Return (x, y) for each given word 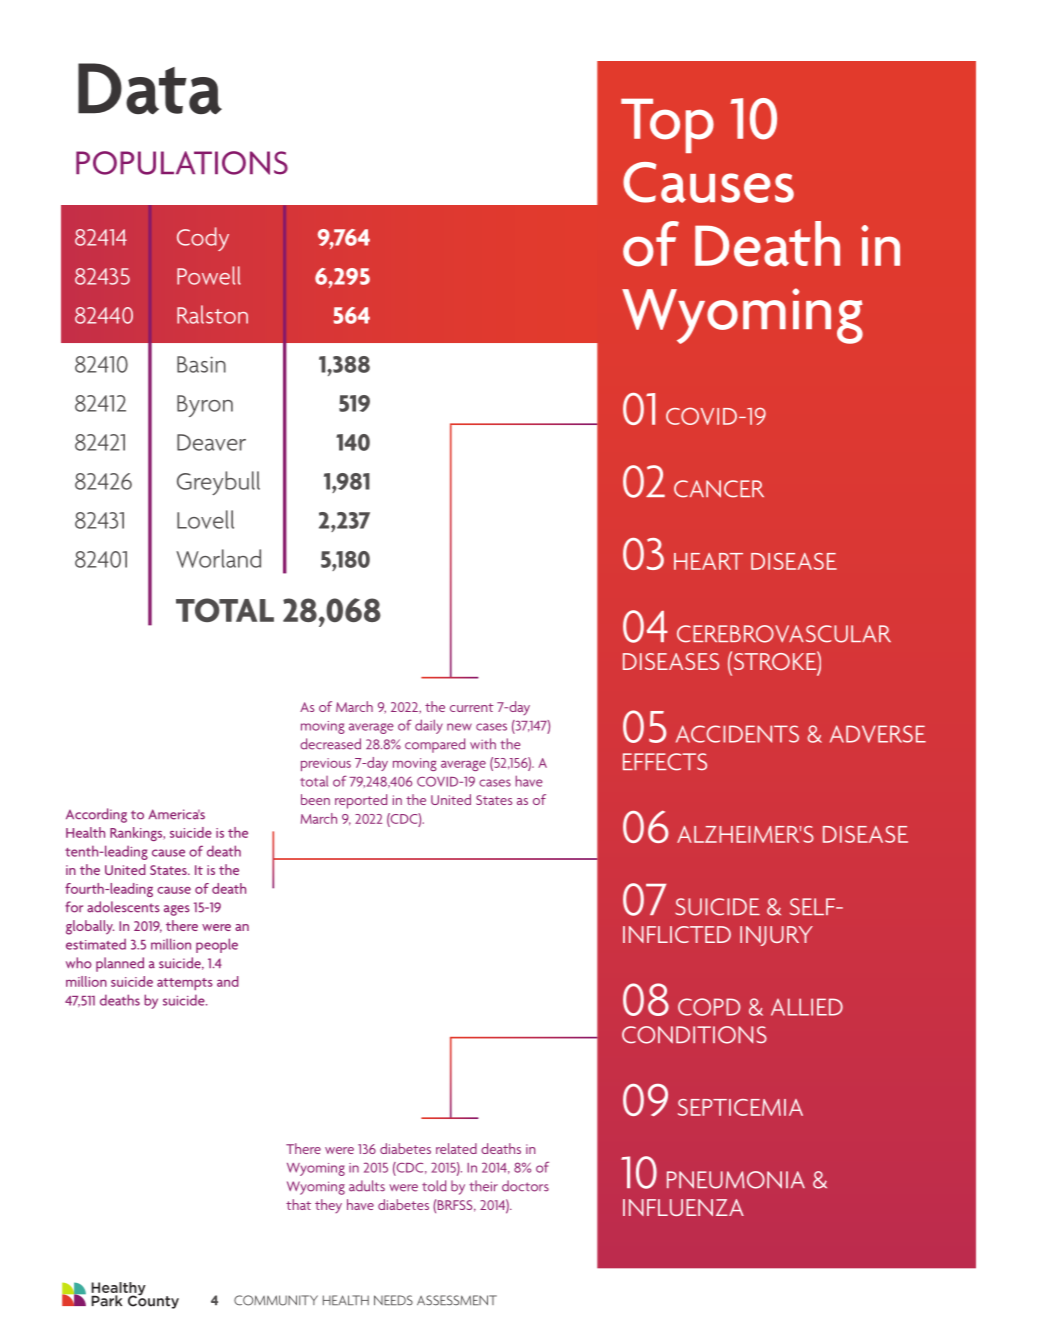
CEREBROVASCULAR (784, 634)
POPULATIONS (182, 163)
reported (361, 801)
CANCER (719, 489)
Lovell (205, 519)
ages (177, 910)
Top (667, 125)
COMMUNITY (276, 1300)
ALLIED (807, 1007)
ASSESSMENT (457, 1300)
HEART (708, 561)
